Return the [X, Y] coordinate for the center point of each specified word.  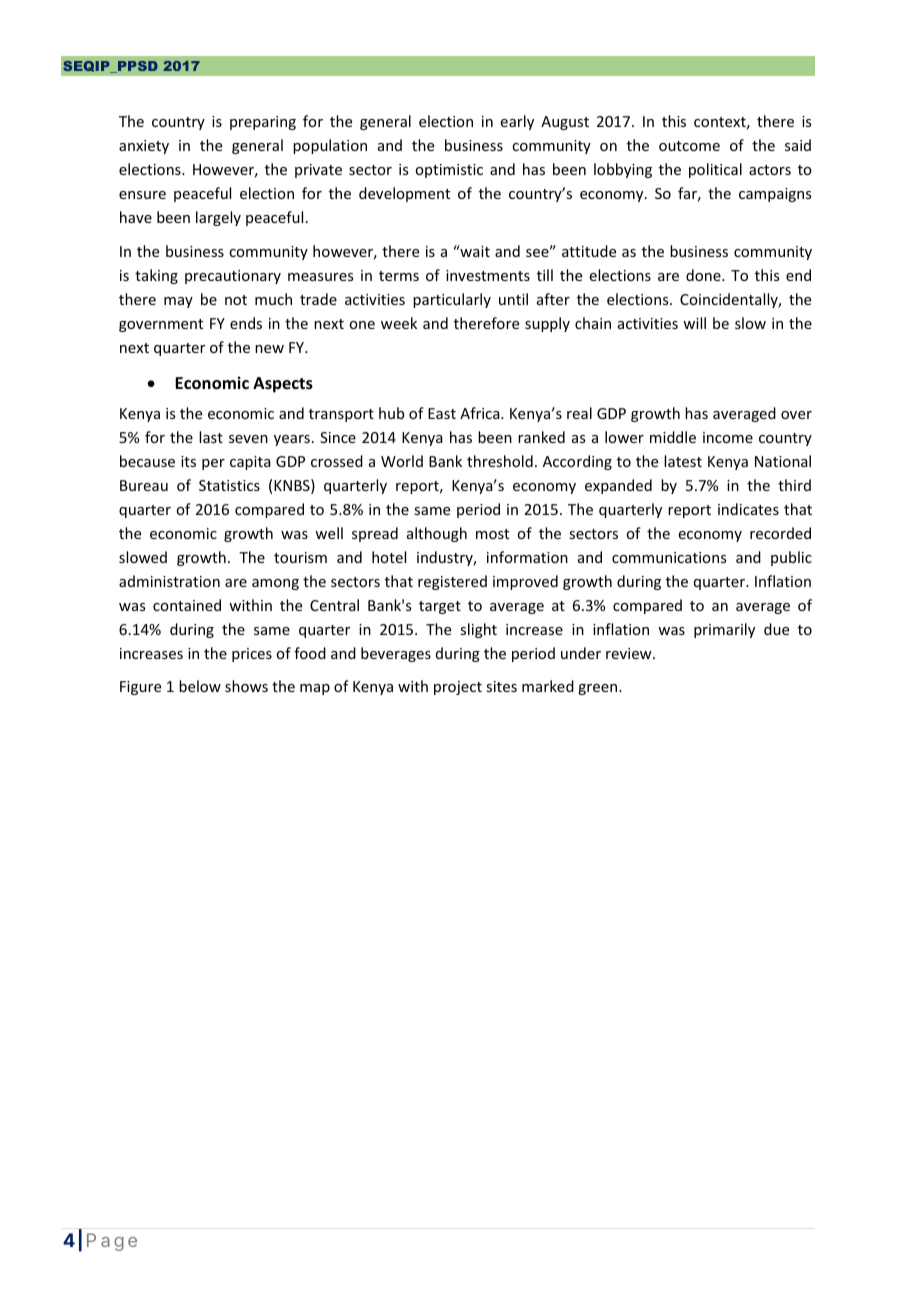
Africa [481, 413]
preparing [263, 123]
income [728, 437]
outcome [689, 146]
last [211, 437]
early [517, 122]
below [200, 686]
